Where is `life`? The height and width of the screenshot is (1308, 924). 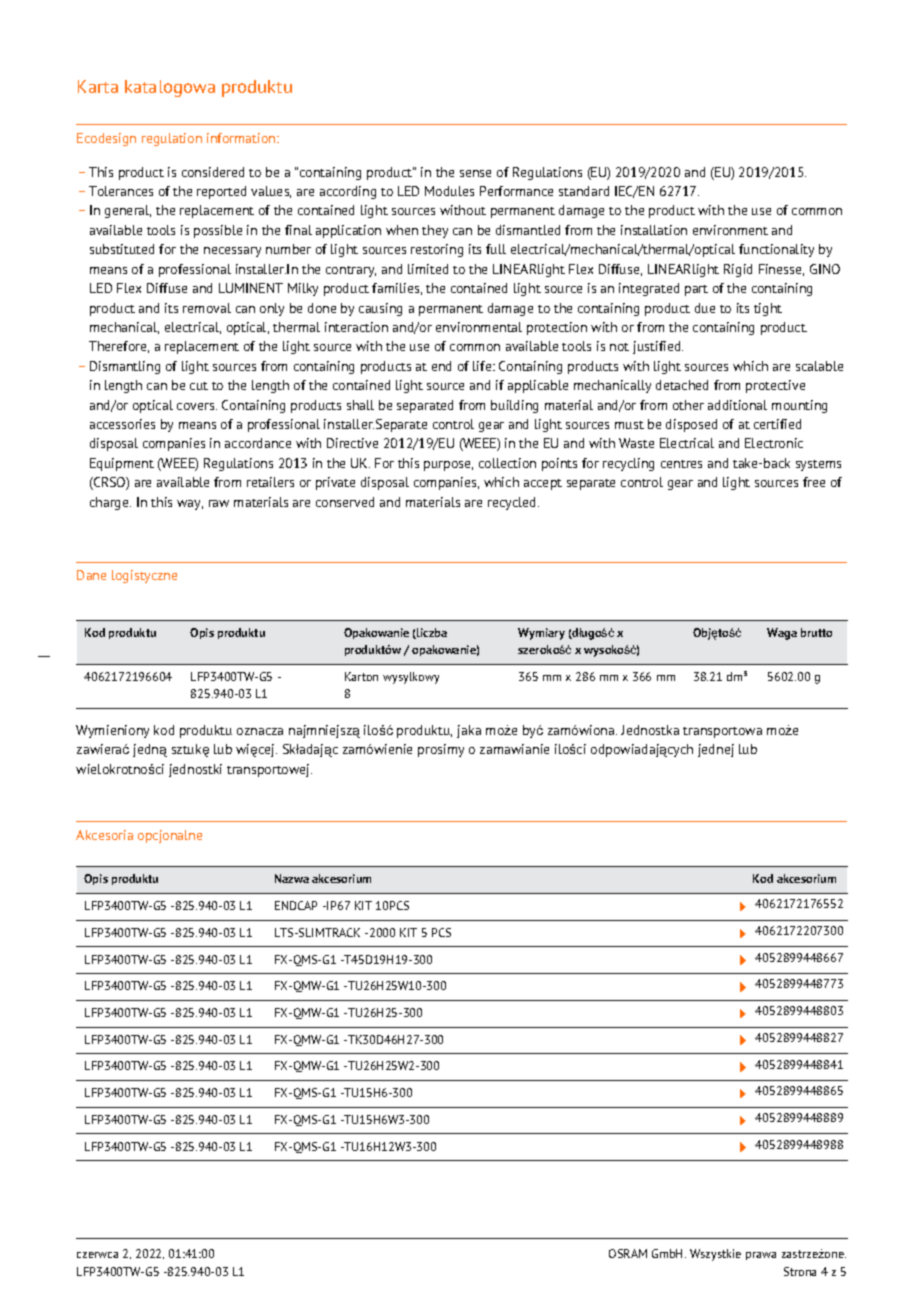
life is located at coordinates (483, 366).
